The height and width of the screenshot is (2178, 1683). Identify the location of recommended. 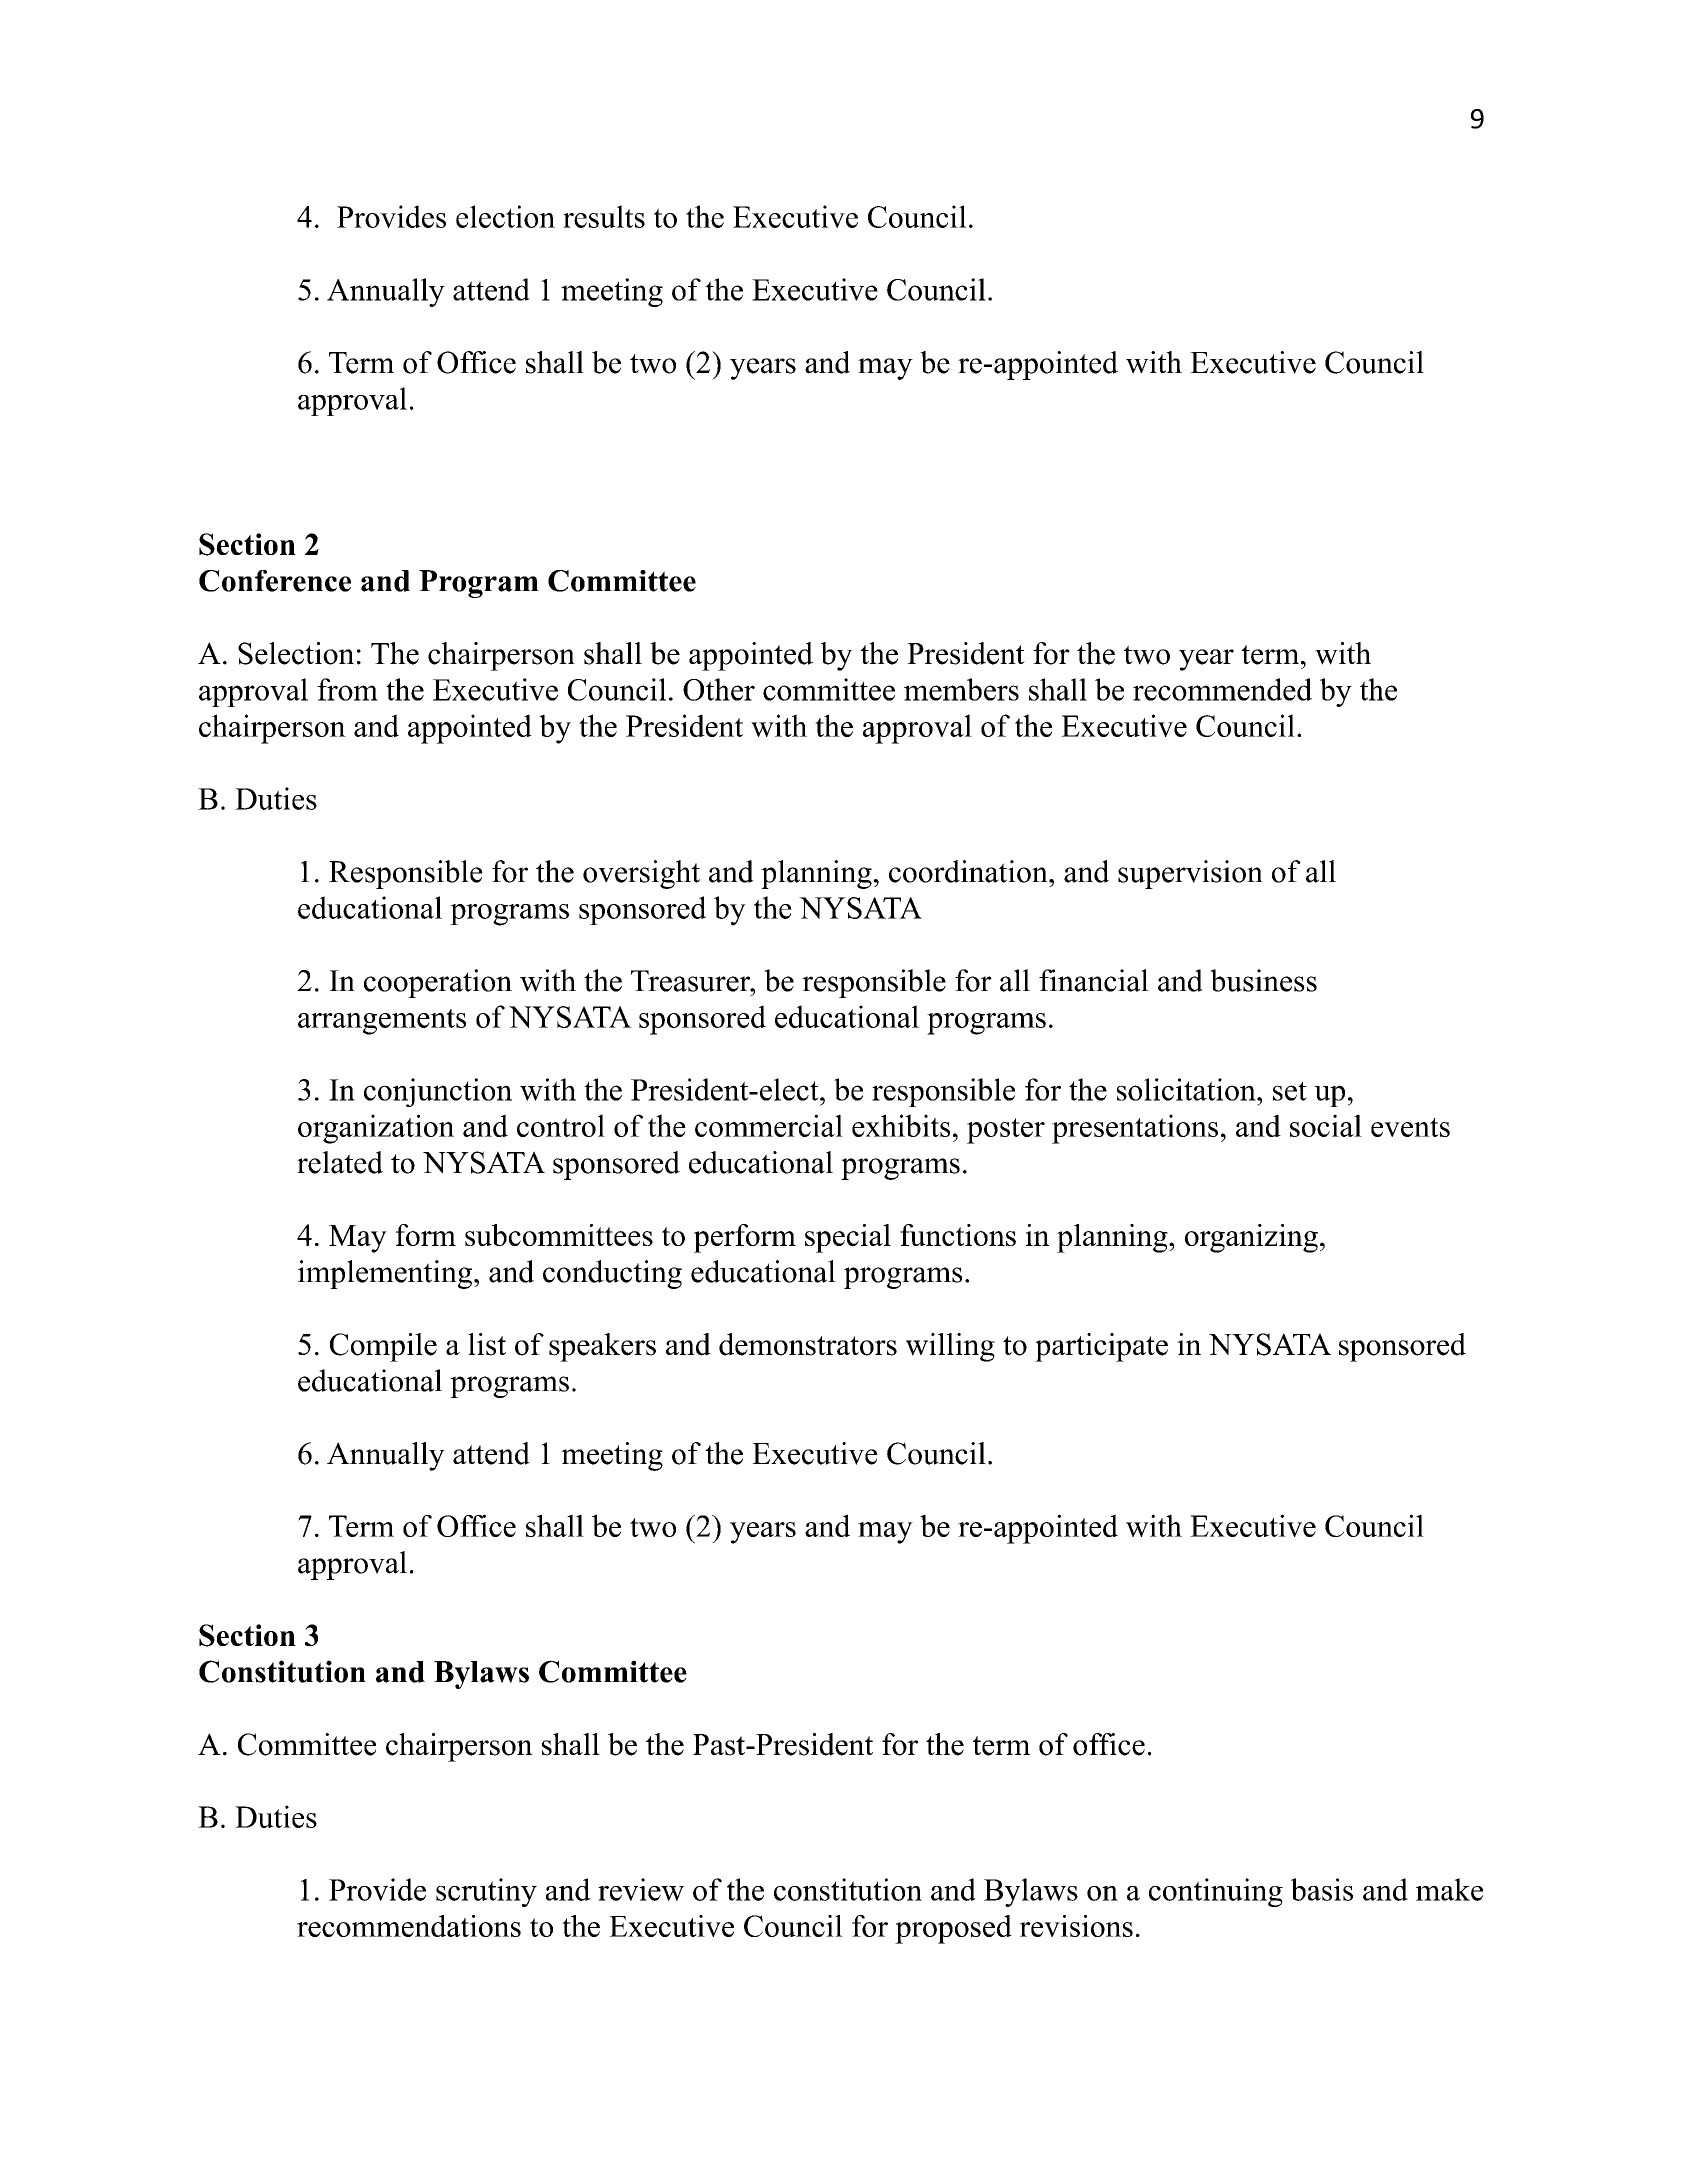
(1222, 689).
